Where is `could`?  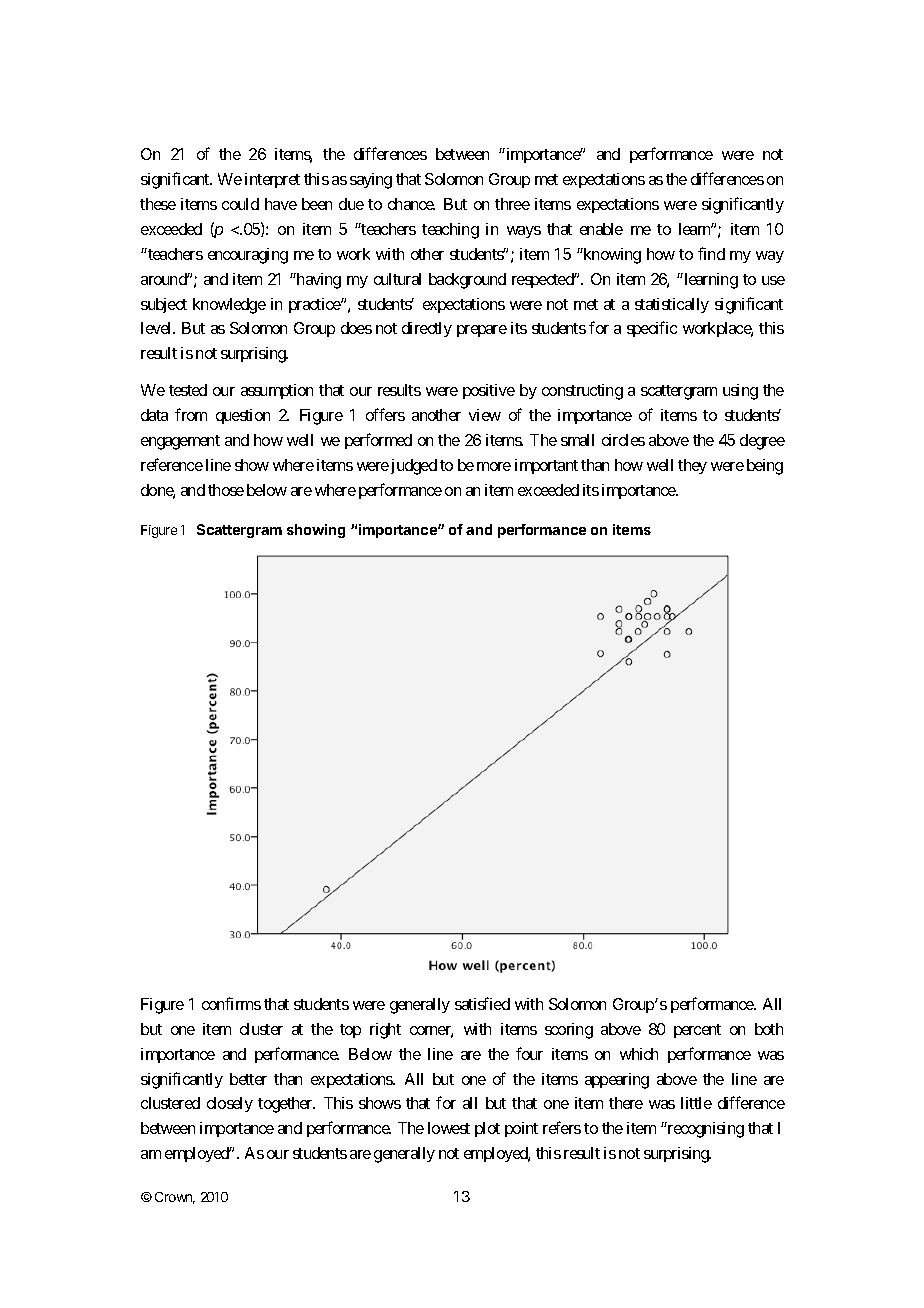 could is located at coordinates (240, 204).
